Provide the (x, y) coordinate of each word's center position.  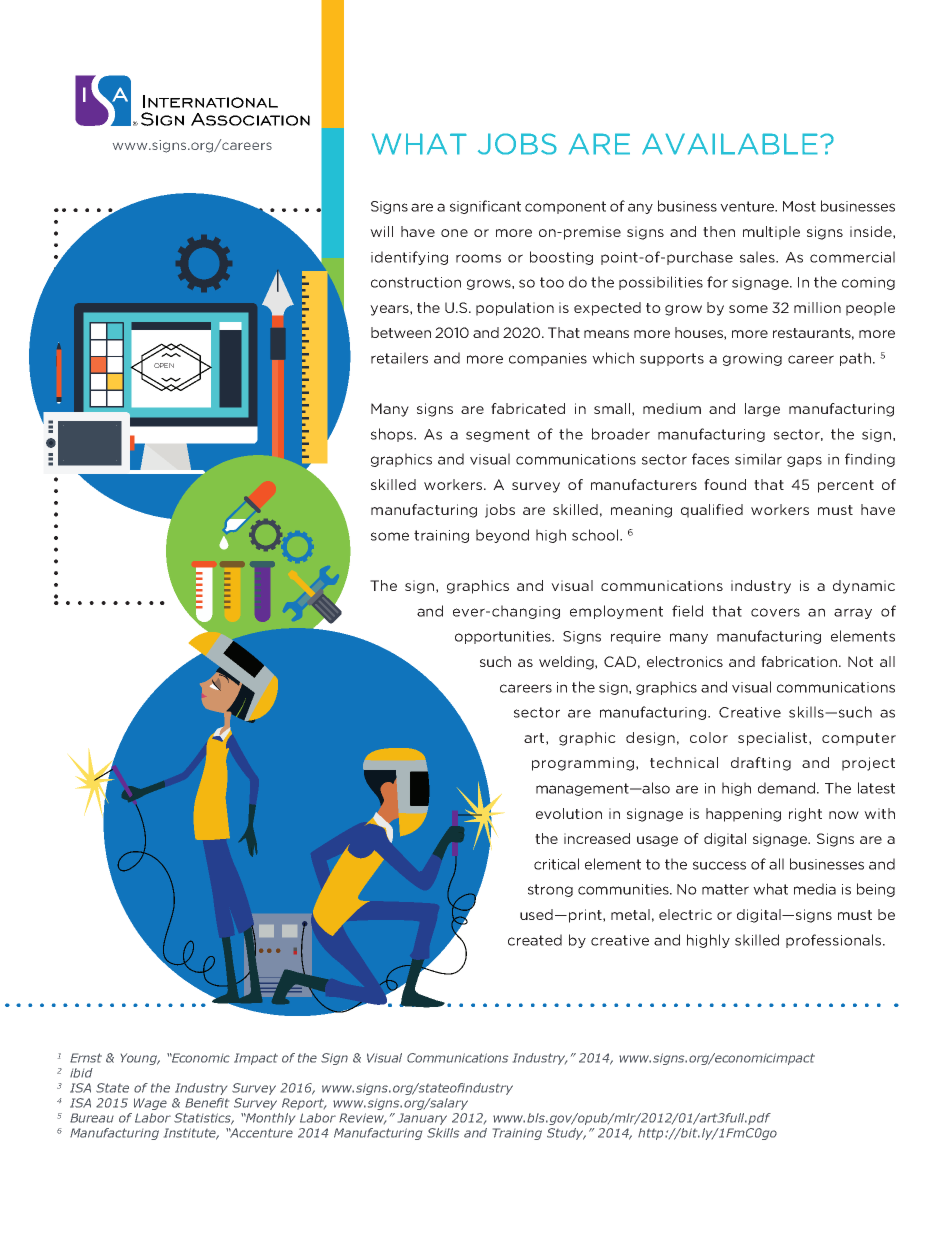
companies (548, 359)
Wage (150, 1104)
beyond (502, 536)
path (855, 359)
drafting (761, 764)
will (381, 231)
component (565, 207)
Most (799, 206)
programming (583, 764)
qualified (712, 511)
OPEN (164, 365)
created (535, 940)
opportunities (504, 637)
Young (140, 1059)
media (815, 889)
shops (393, 435)
